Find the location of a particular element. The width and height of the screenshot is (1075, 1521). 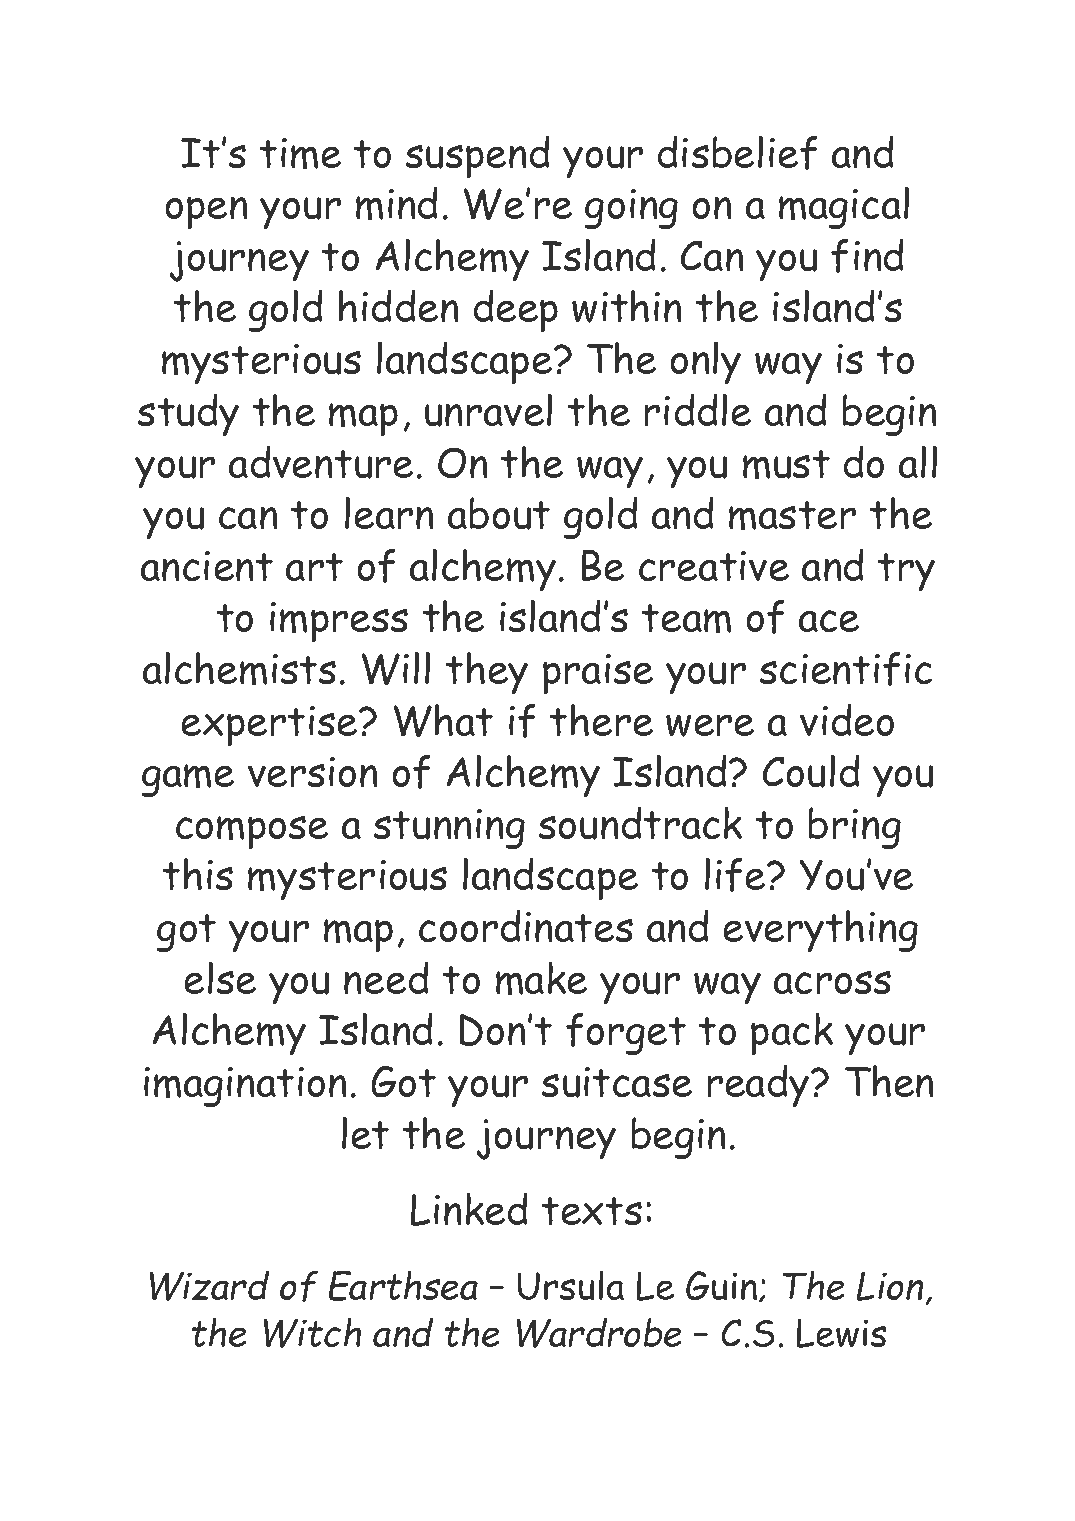

adventure is located at coordinates (321, 462).
